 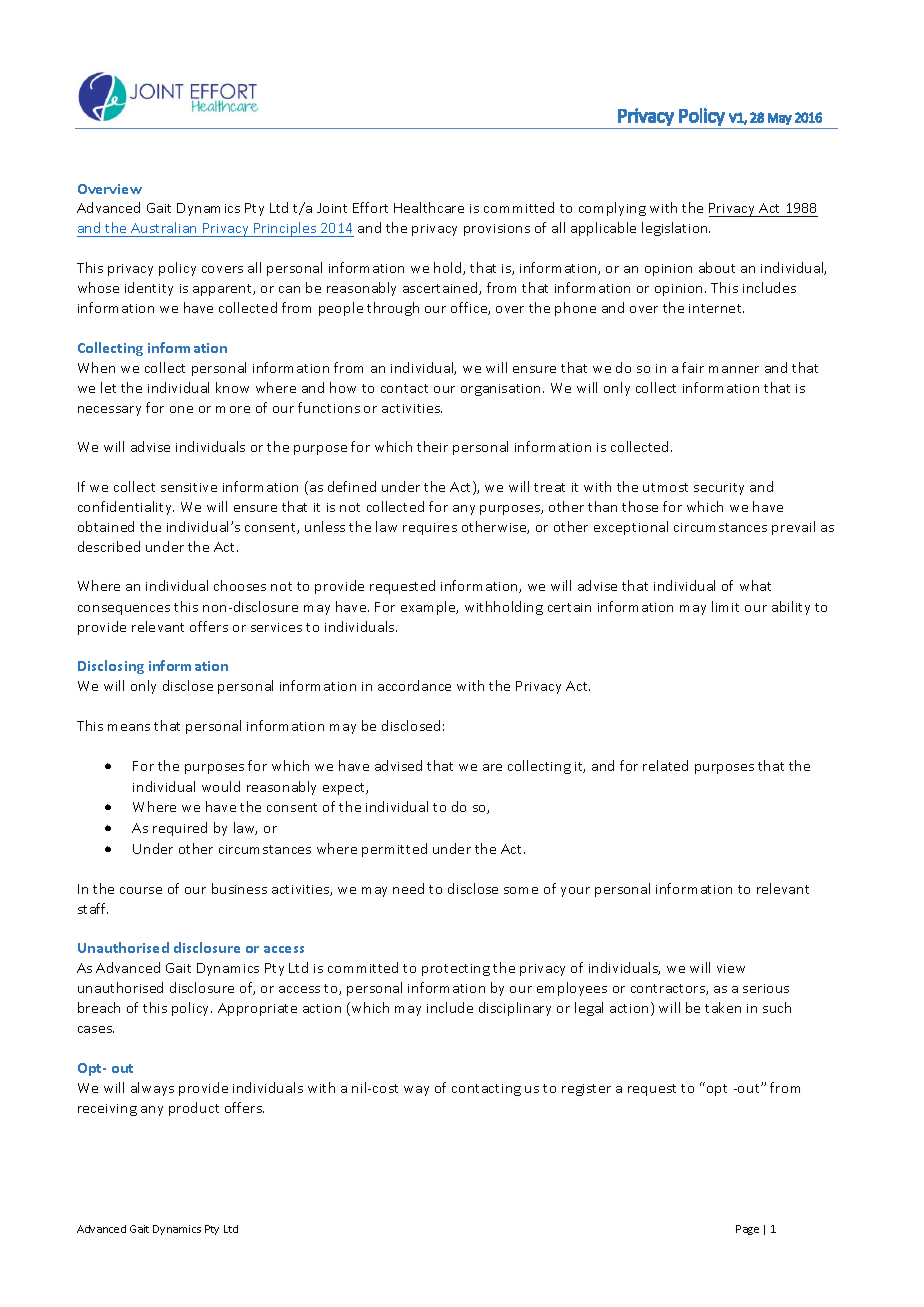 I want to click on taken, so click(x=723, y=1007).
